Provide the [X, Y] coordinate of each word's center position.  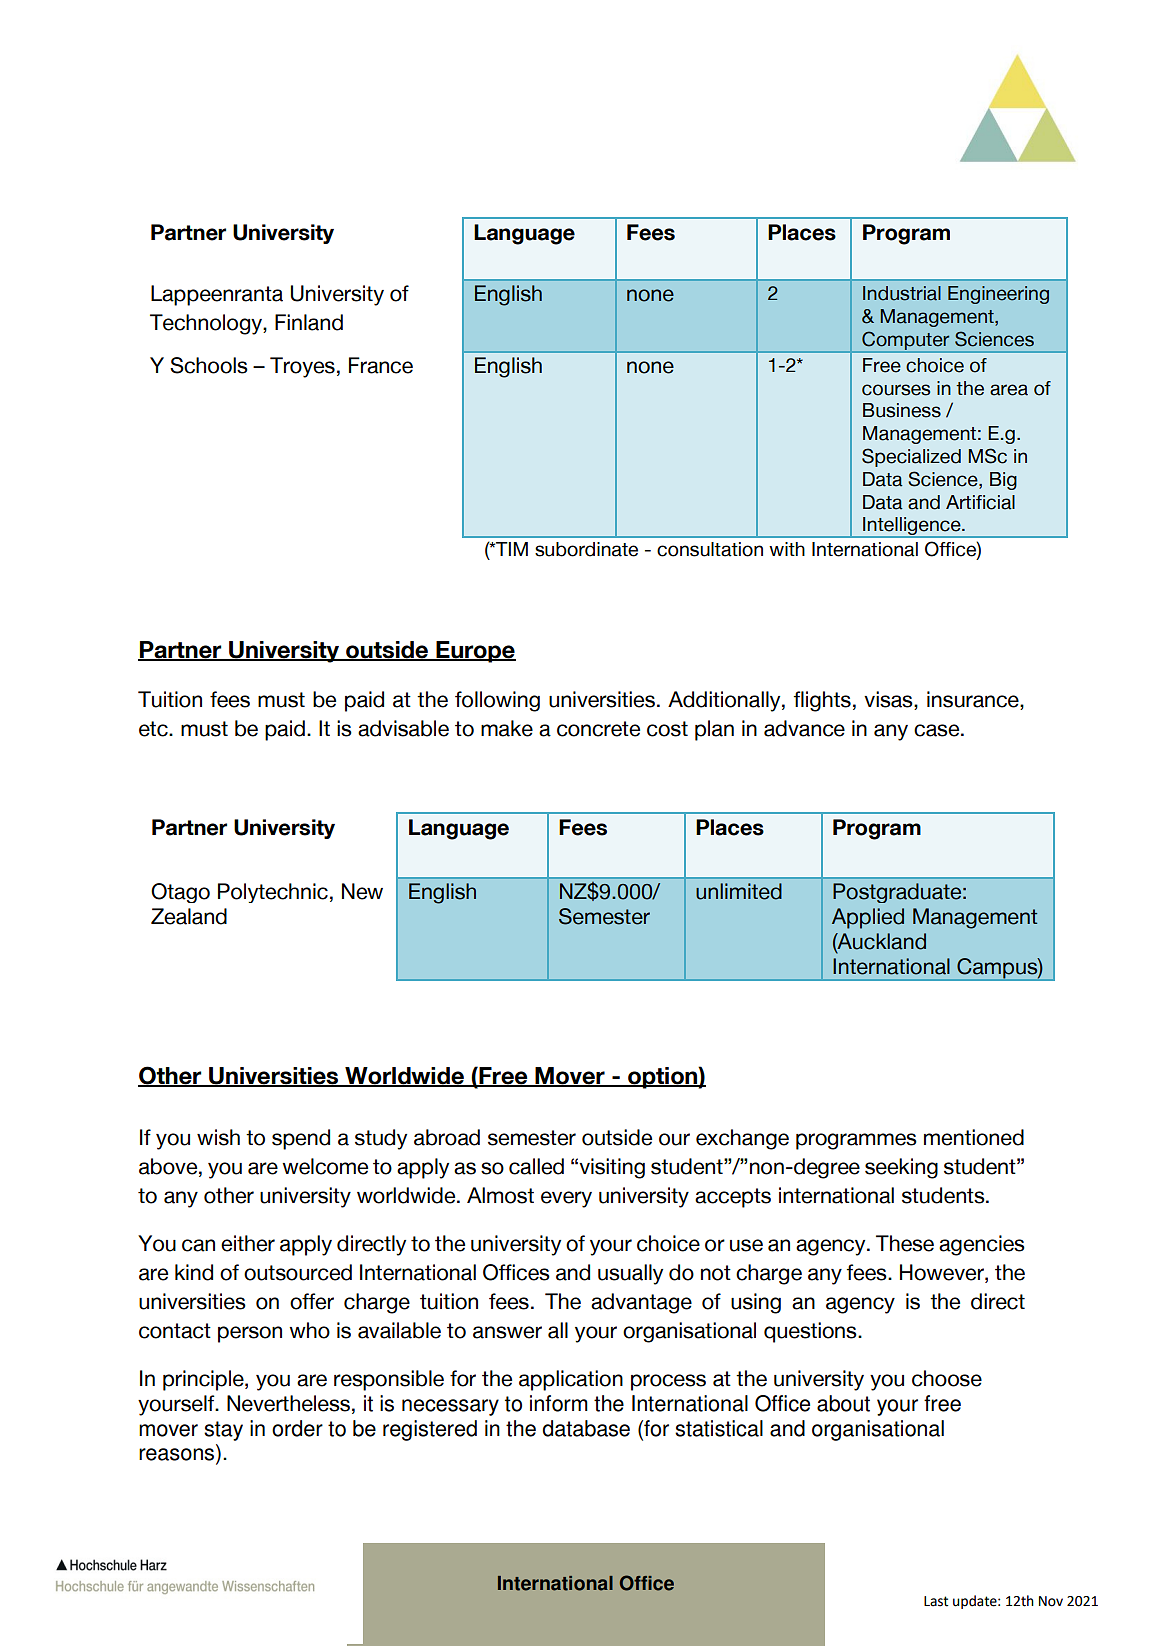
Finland [309, 322]
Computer [906, 341]
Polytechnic [273, 893]
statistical [719, 1428]
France [381, 365]
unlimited [739, 891]
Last [936, 1601]
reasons [178, 1455]
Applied [868, 918]
